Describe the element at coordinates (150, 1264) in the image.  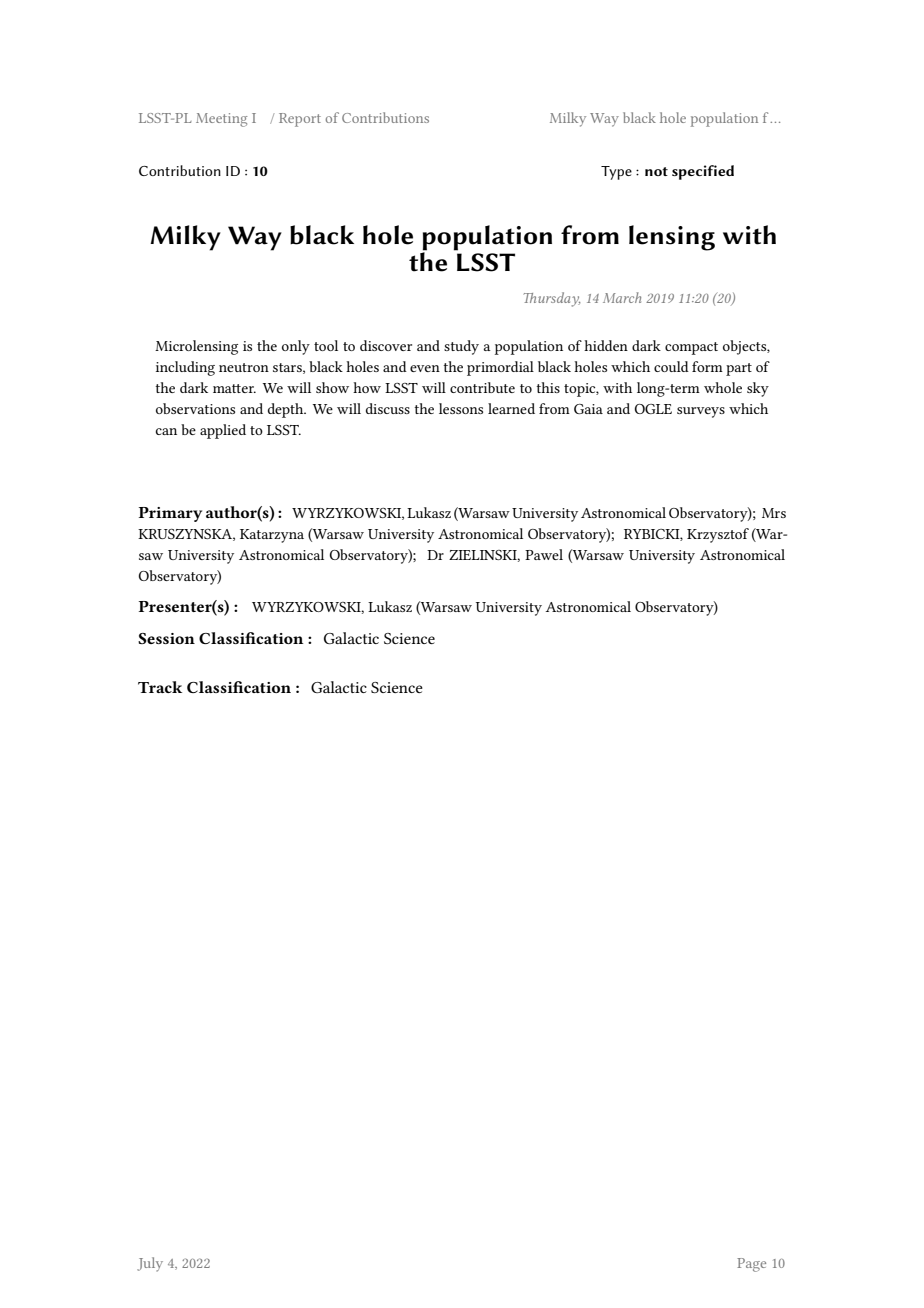
I see `July` at that location.
